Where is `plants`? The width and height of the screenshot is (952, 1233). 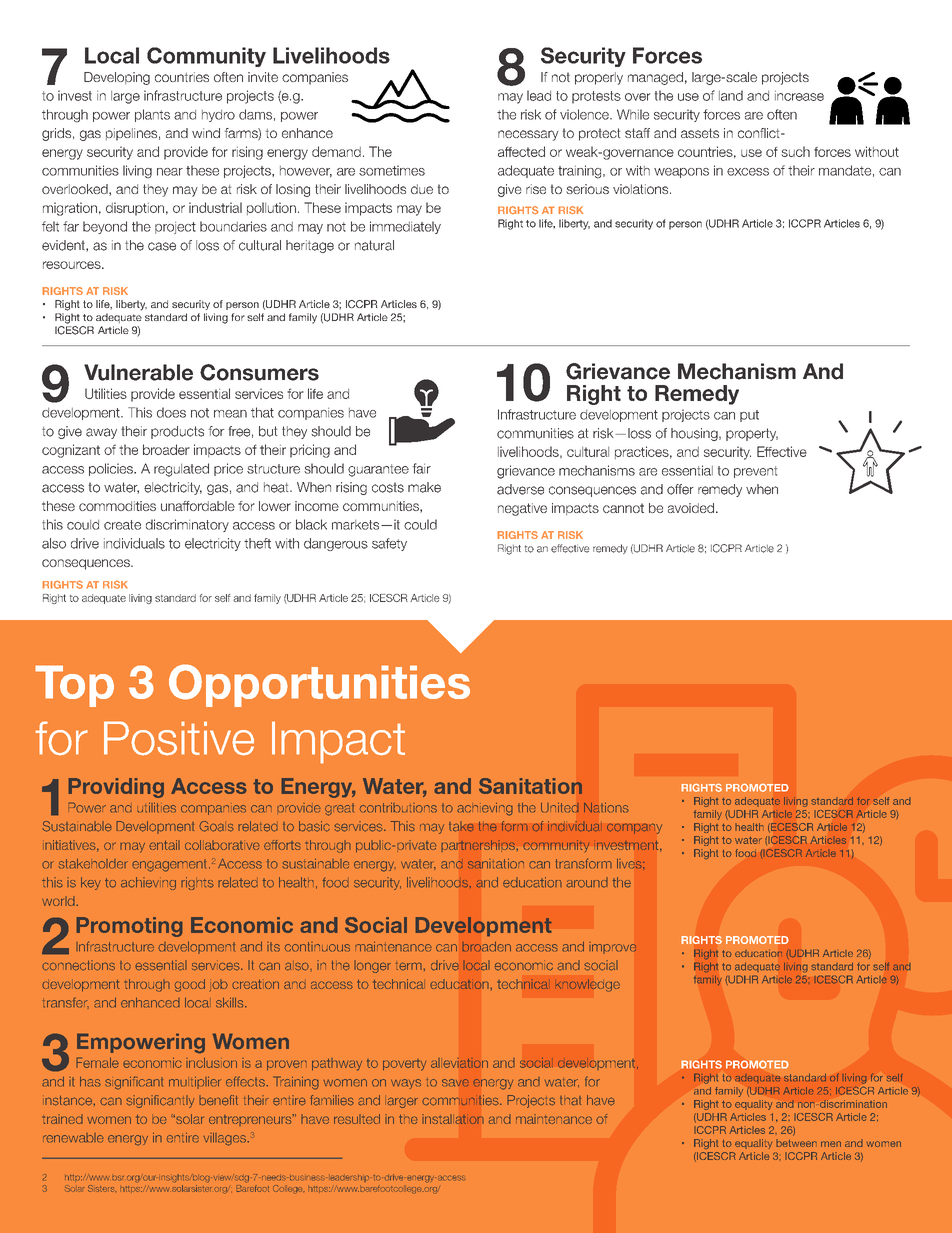
plants is located at coordinates (152, 115).
